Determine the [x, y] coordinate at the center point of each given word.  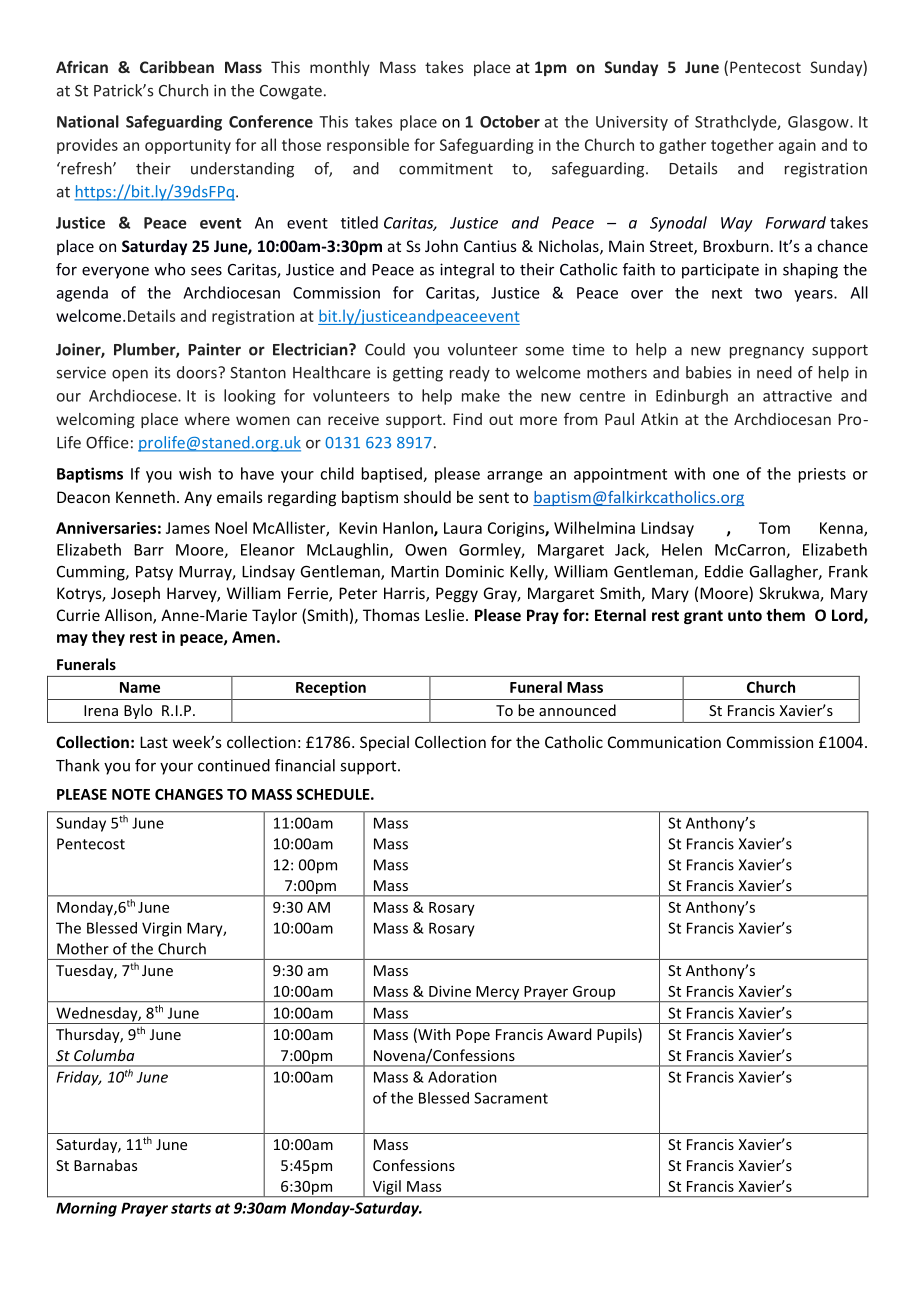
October [510, 121]
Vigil [386, 1188]
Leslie [444, 615]
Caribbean [177, 67]
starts [191, 1208]
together [742, 146]
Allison [129, 616]
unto [745, 615]
